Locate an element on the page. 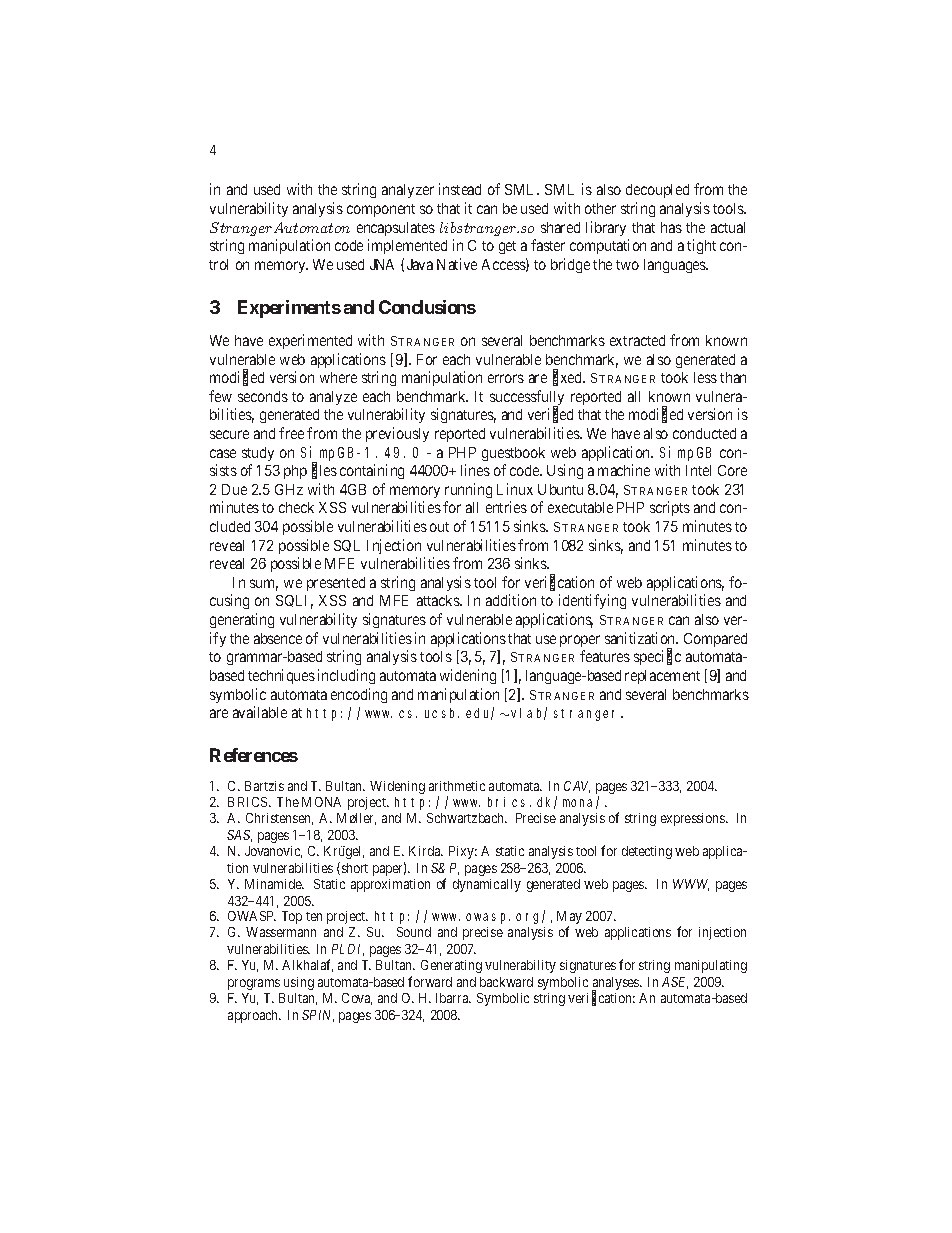 Image resolution: width=952 pixels, height=1233 pixels. has is located at coordinates (671, 227).
